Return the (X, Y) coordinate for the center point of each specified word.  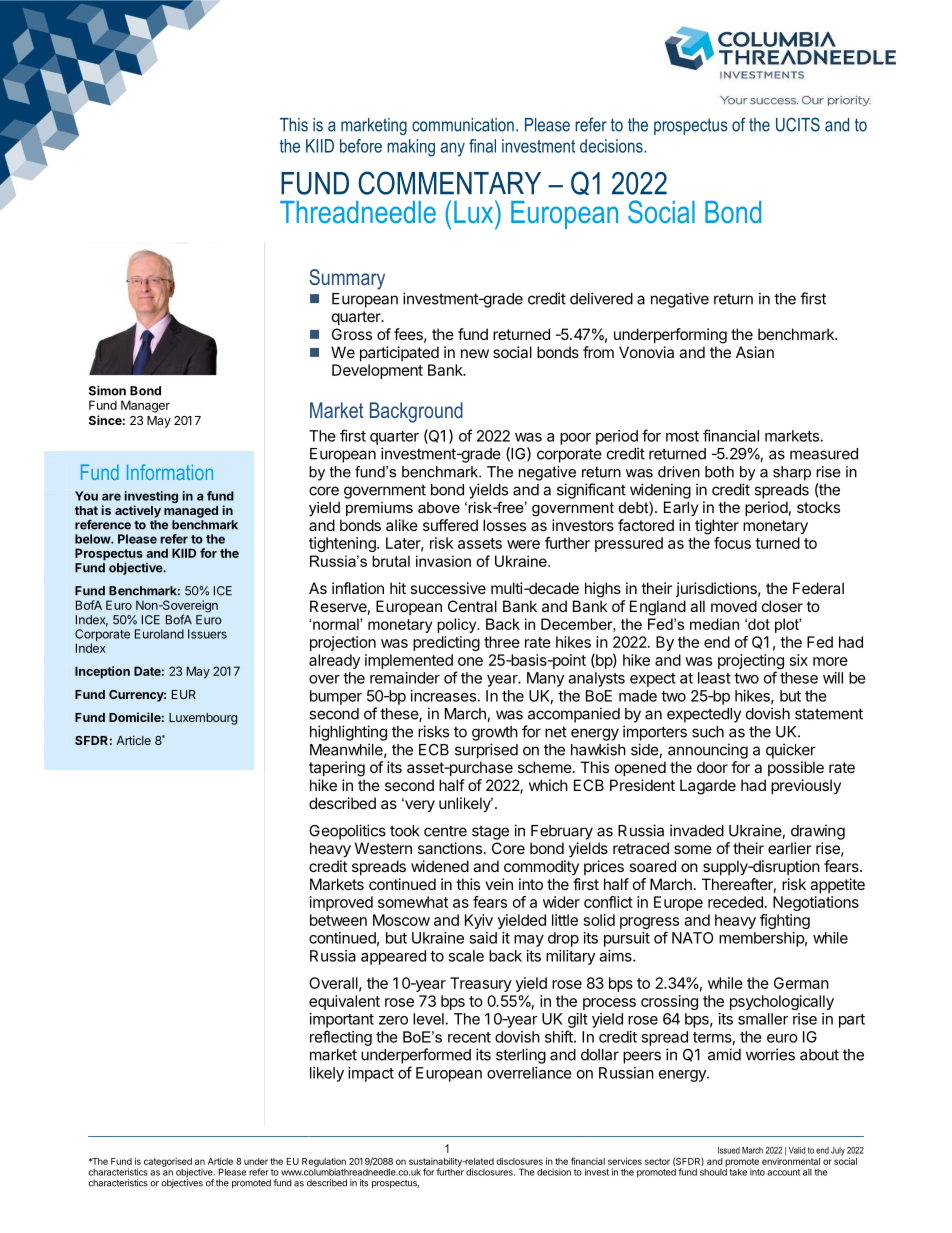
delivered (601, 298)
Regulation (324, 1163)
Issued (729, 1150)
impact (371, 1074)
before (361, 146)
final (482, 146)
